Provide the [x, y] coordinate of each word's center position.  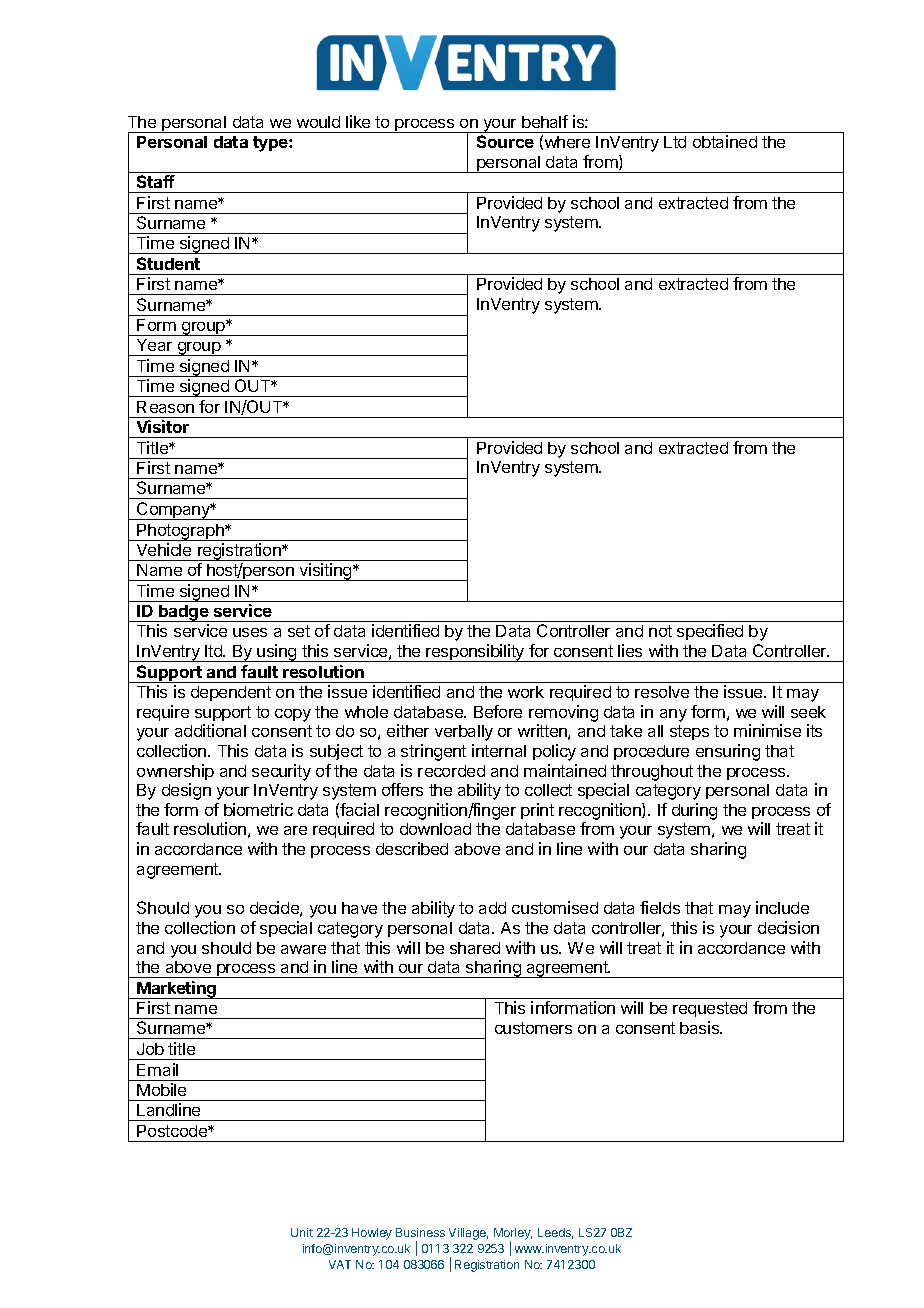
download [435, 829]
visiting [325, 572]
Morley [513, 1235]
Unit [302, 1232]
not [660, 631]
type [271, 144]
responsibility [476, 653]
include [782, 907]
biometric [258, 809]
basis [701, 1027]
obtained [725, 141]
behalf [545, 121]
